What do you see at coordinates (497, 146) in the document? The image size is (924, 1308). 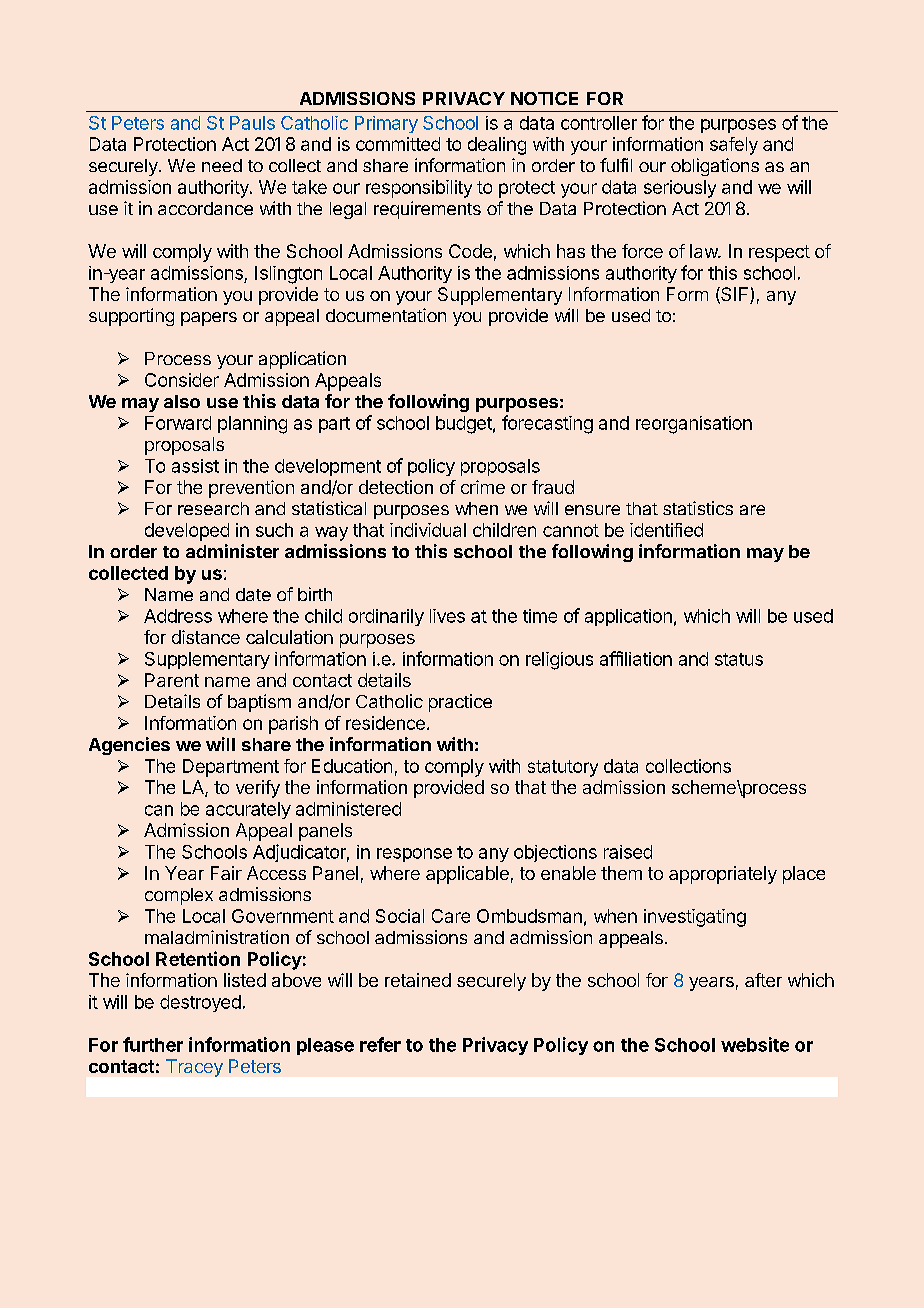 I see `dealing` at bounding box center [497, 146].
